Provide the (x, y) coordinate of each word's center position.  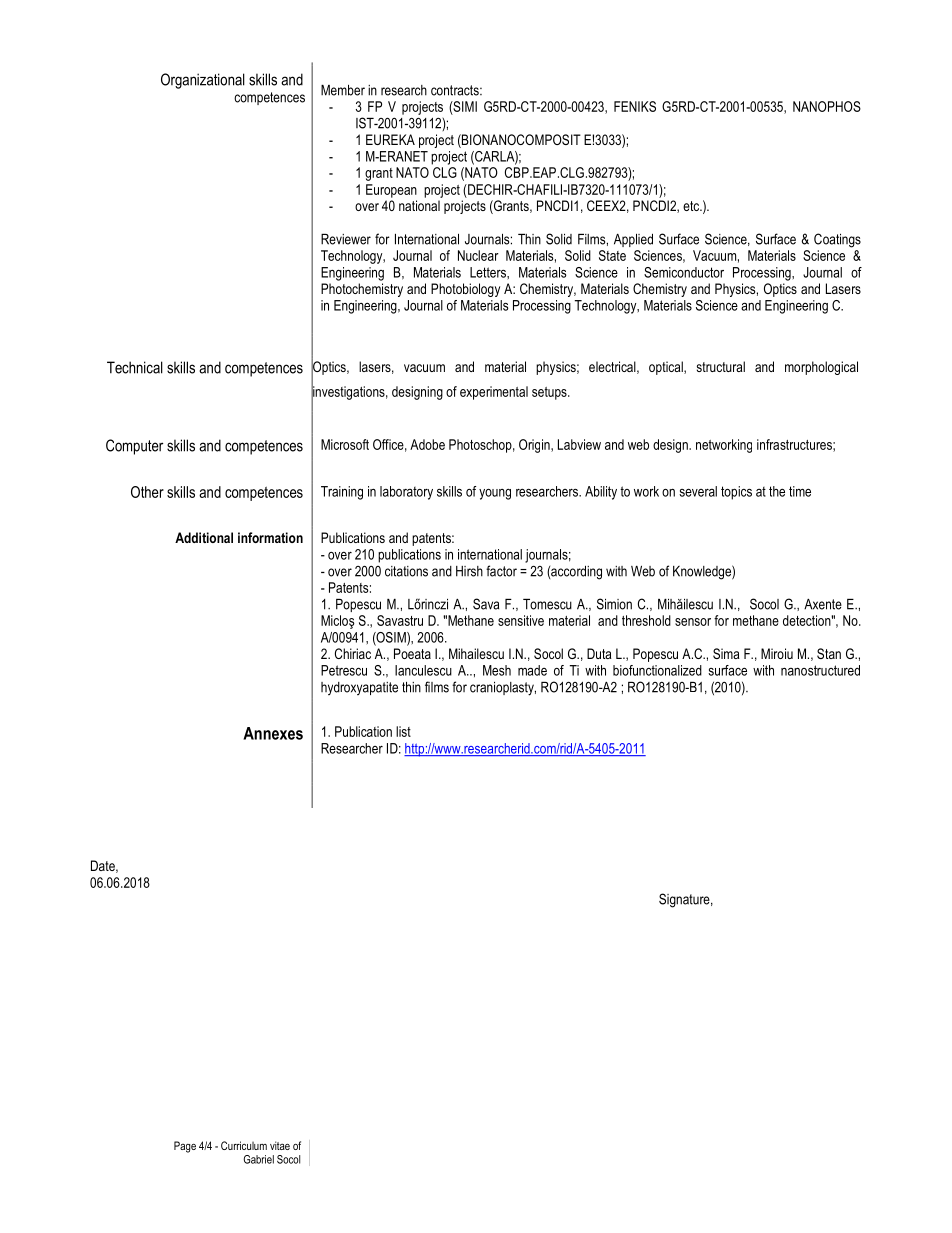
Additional (204, 537)
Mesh (497, 670)
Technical (135, 367)
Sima (726, 653)
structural (721, 366)
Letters (489, 272)
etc (692, 206)
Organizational (203, 81)
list (403, 731)
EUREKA (390, 139)
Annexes (273, 733)
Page (185, 1147)
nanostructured (820, 670)
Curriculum (244, 1145)
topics (736, 493)
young (495, 494)
